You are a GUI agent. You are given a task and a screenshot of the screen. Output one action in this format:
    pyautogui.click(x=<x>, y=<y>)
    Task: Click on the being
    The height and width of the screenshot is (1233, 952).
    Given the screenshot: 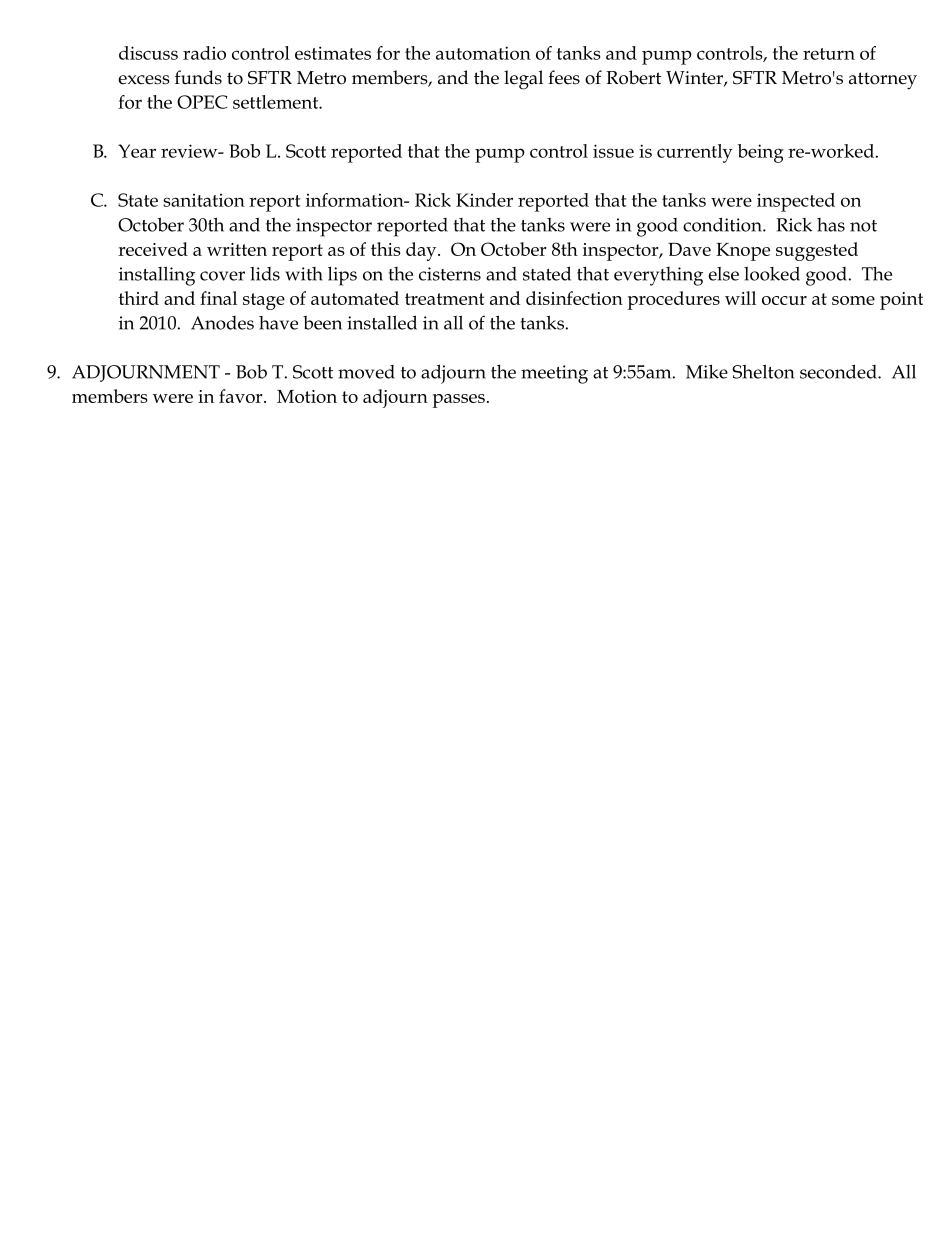 What is the action you would take?
    pyautogui.click(x=761, y=153)
